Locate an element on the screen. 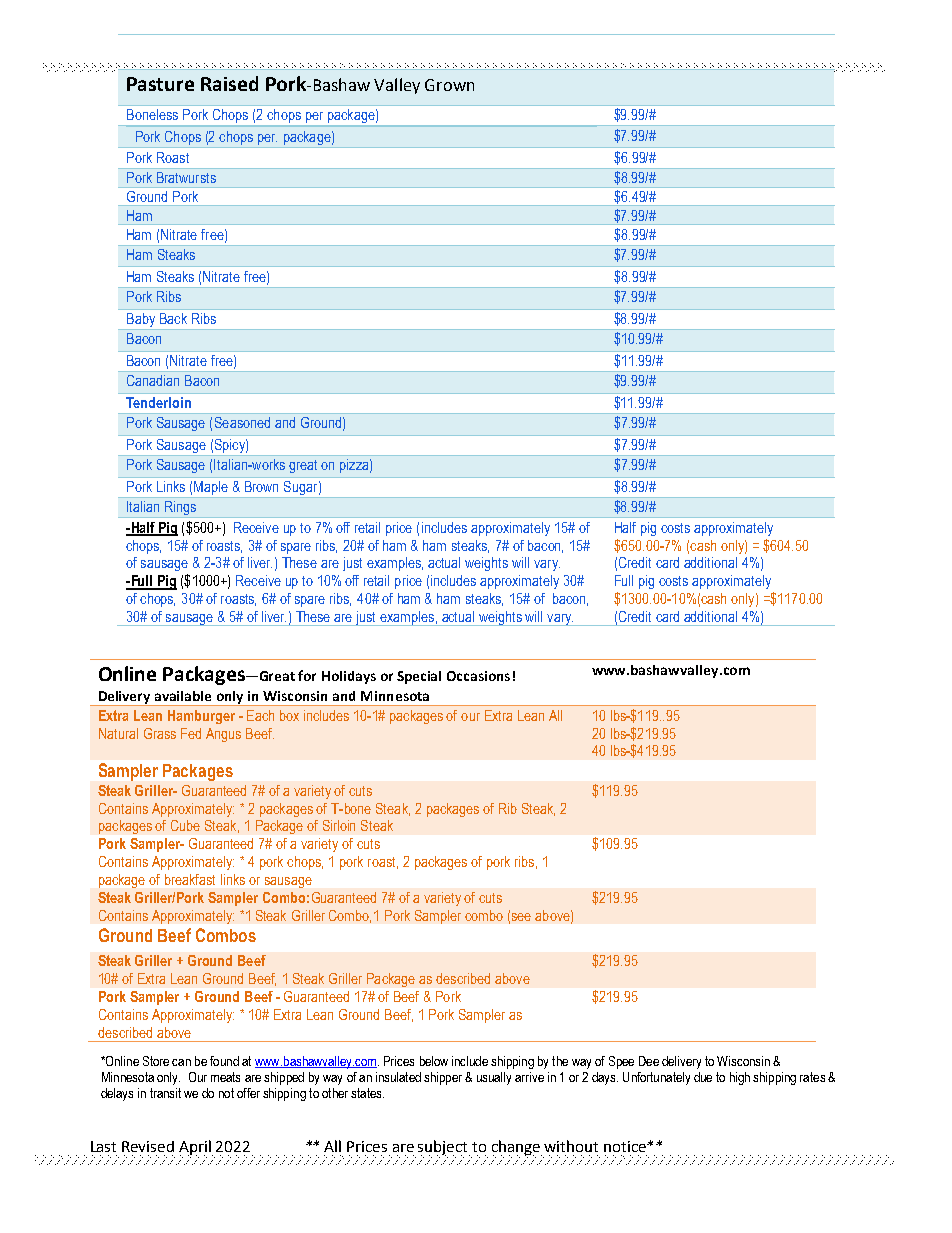 The width and height of the screenshot is (952, 1233). Sirloin is located at coordinates (339, 825).
